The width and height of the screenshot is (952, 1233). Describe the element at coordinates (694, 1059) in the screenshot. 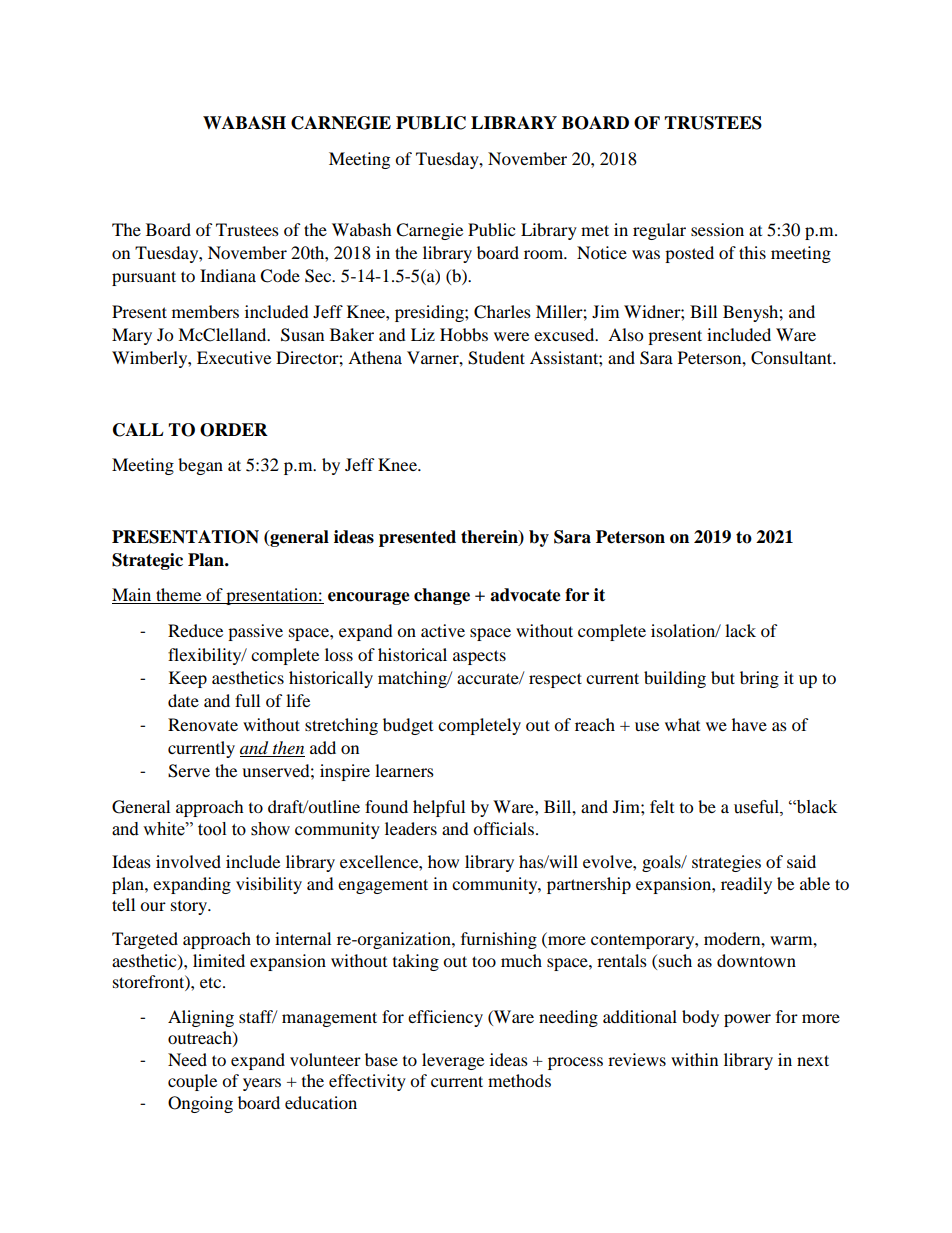

I see `within` at that location.
